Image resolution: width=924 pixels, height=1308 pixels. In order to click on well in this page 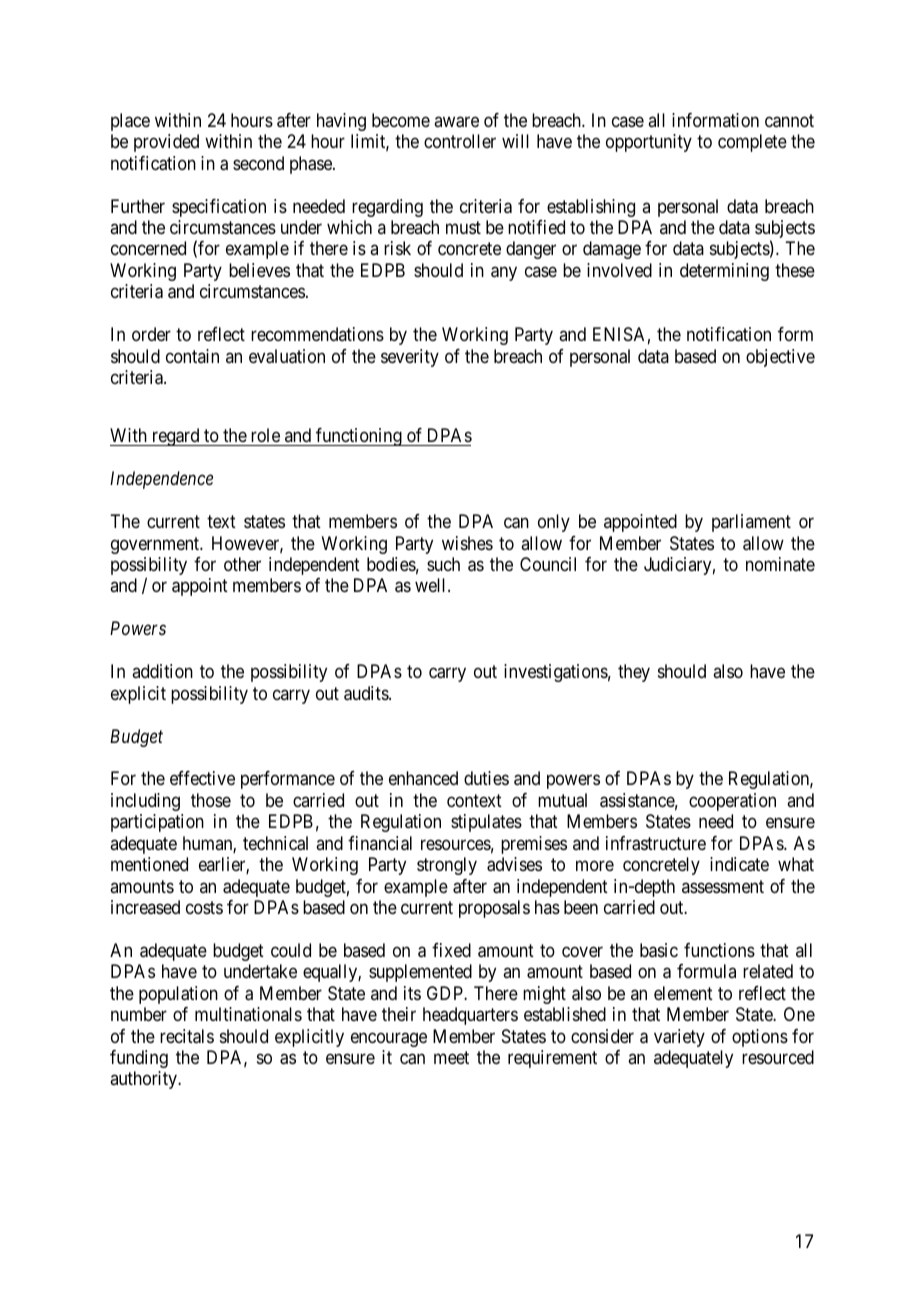, I will do `click(432, 585)`.
